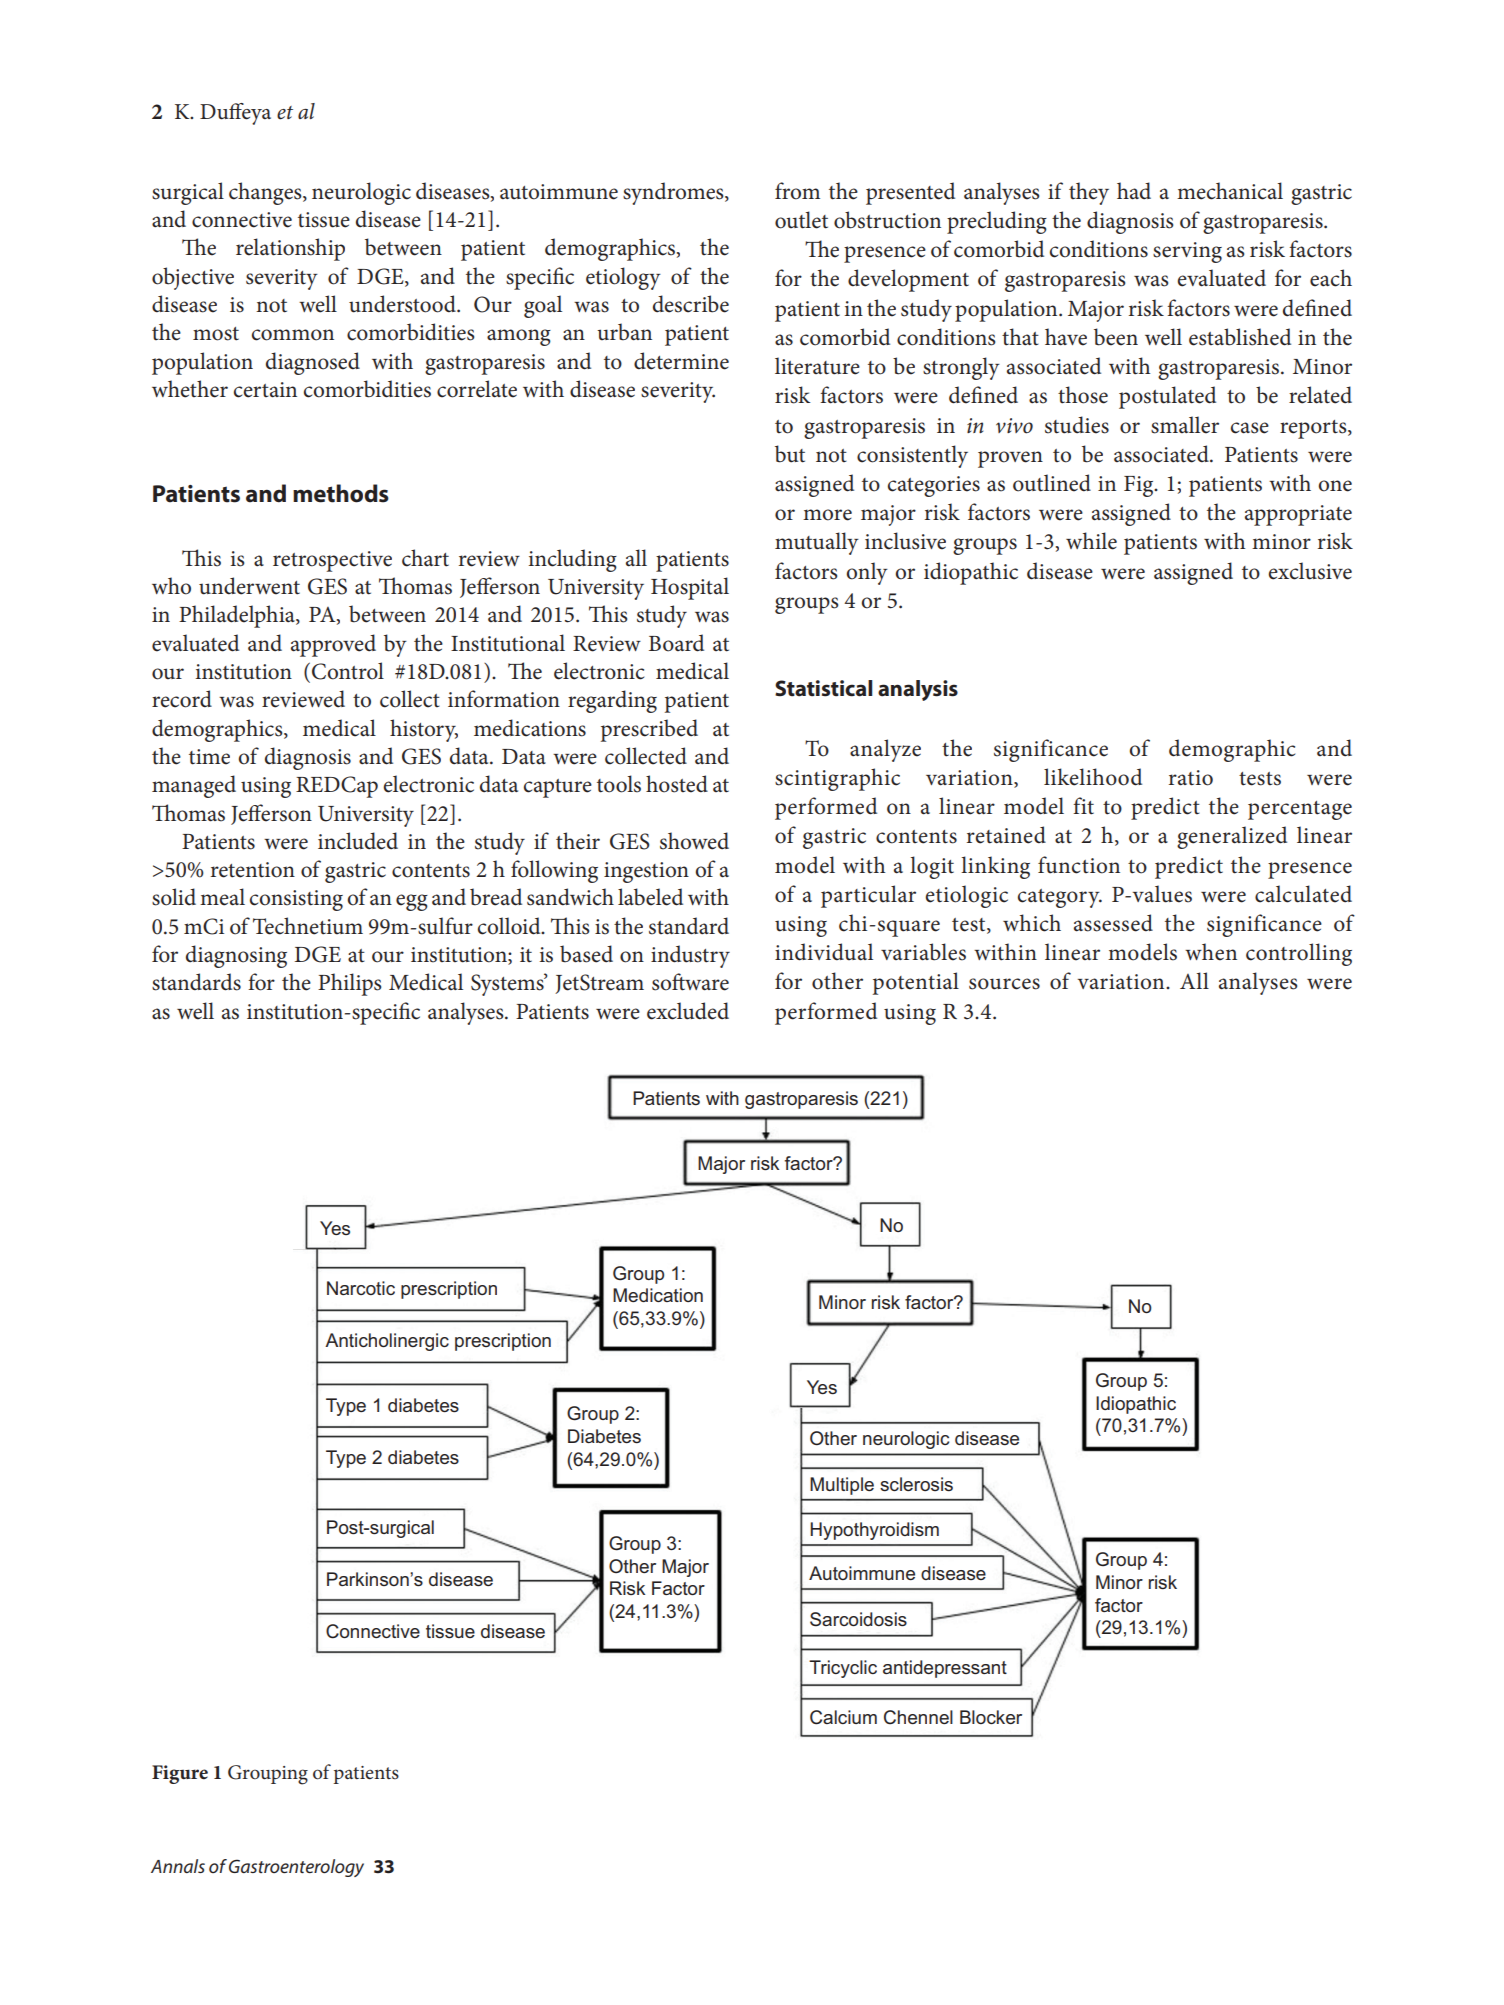  Describe the element at coordinates (676, 643) in the screenshot. I see `Board` at that location.
